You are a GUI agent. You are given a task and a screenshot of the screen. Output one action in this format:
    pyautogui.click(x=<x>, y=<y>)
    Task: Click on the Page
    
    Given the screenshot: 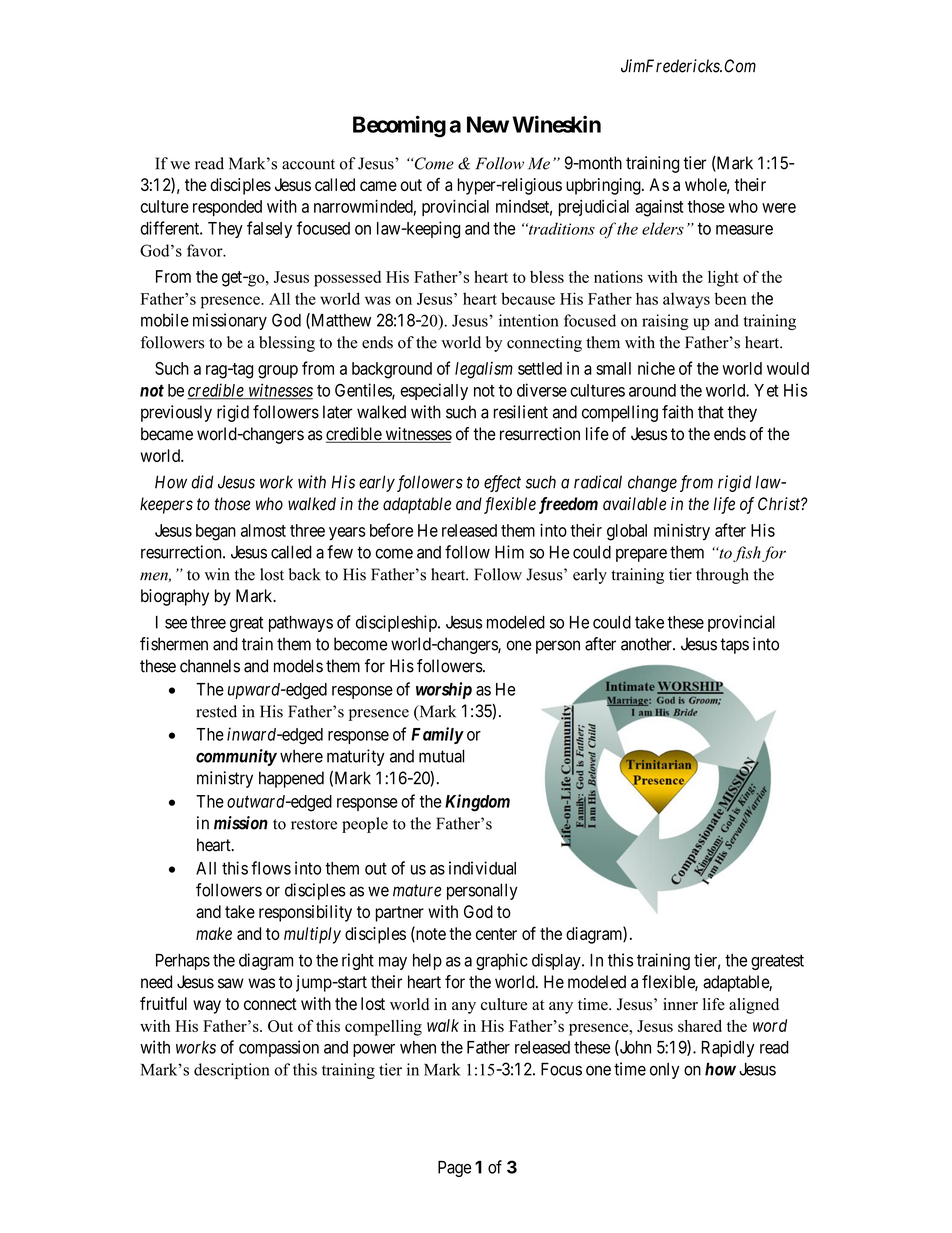 What is the action you would take?
    pyautogui.click(x=454, y=1169)
